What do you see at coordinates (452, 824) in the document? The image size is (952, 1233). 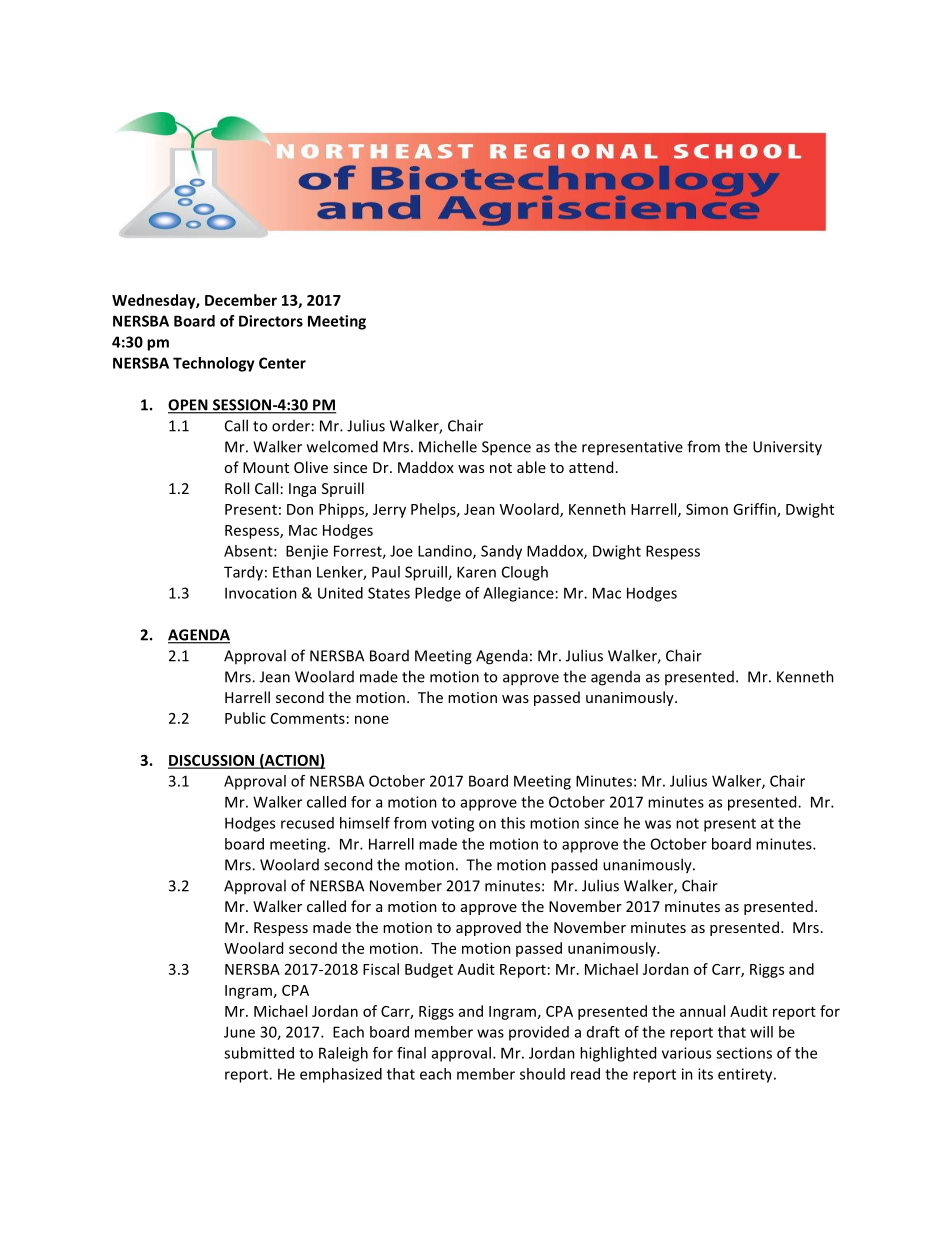 I see `voting` at bounding box center [452, 824].
